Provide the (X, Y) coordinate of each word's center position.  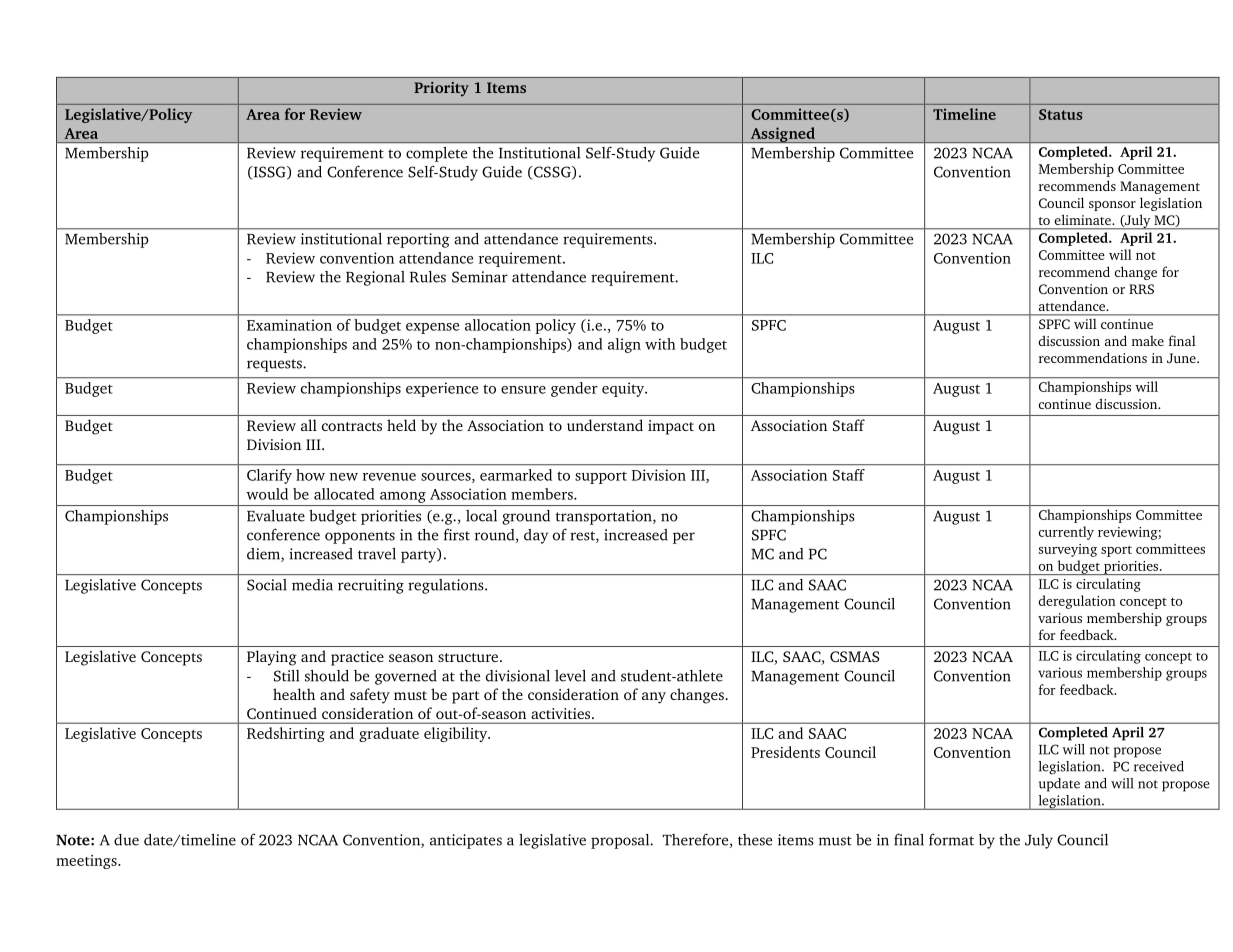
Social (267, 585)
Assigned (782, 135)
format (951, 839)
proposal (621, 841)
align (624, 345)
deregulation (1077, 602)
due (126, 840)
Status (1061, 114)
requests (275, 365)
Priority (441, 89)
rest (583, 537)
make (1148, 341)
